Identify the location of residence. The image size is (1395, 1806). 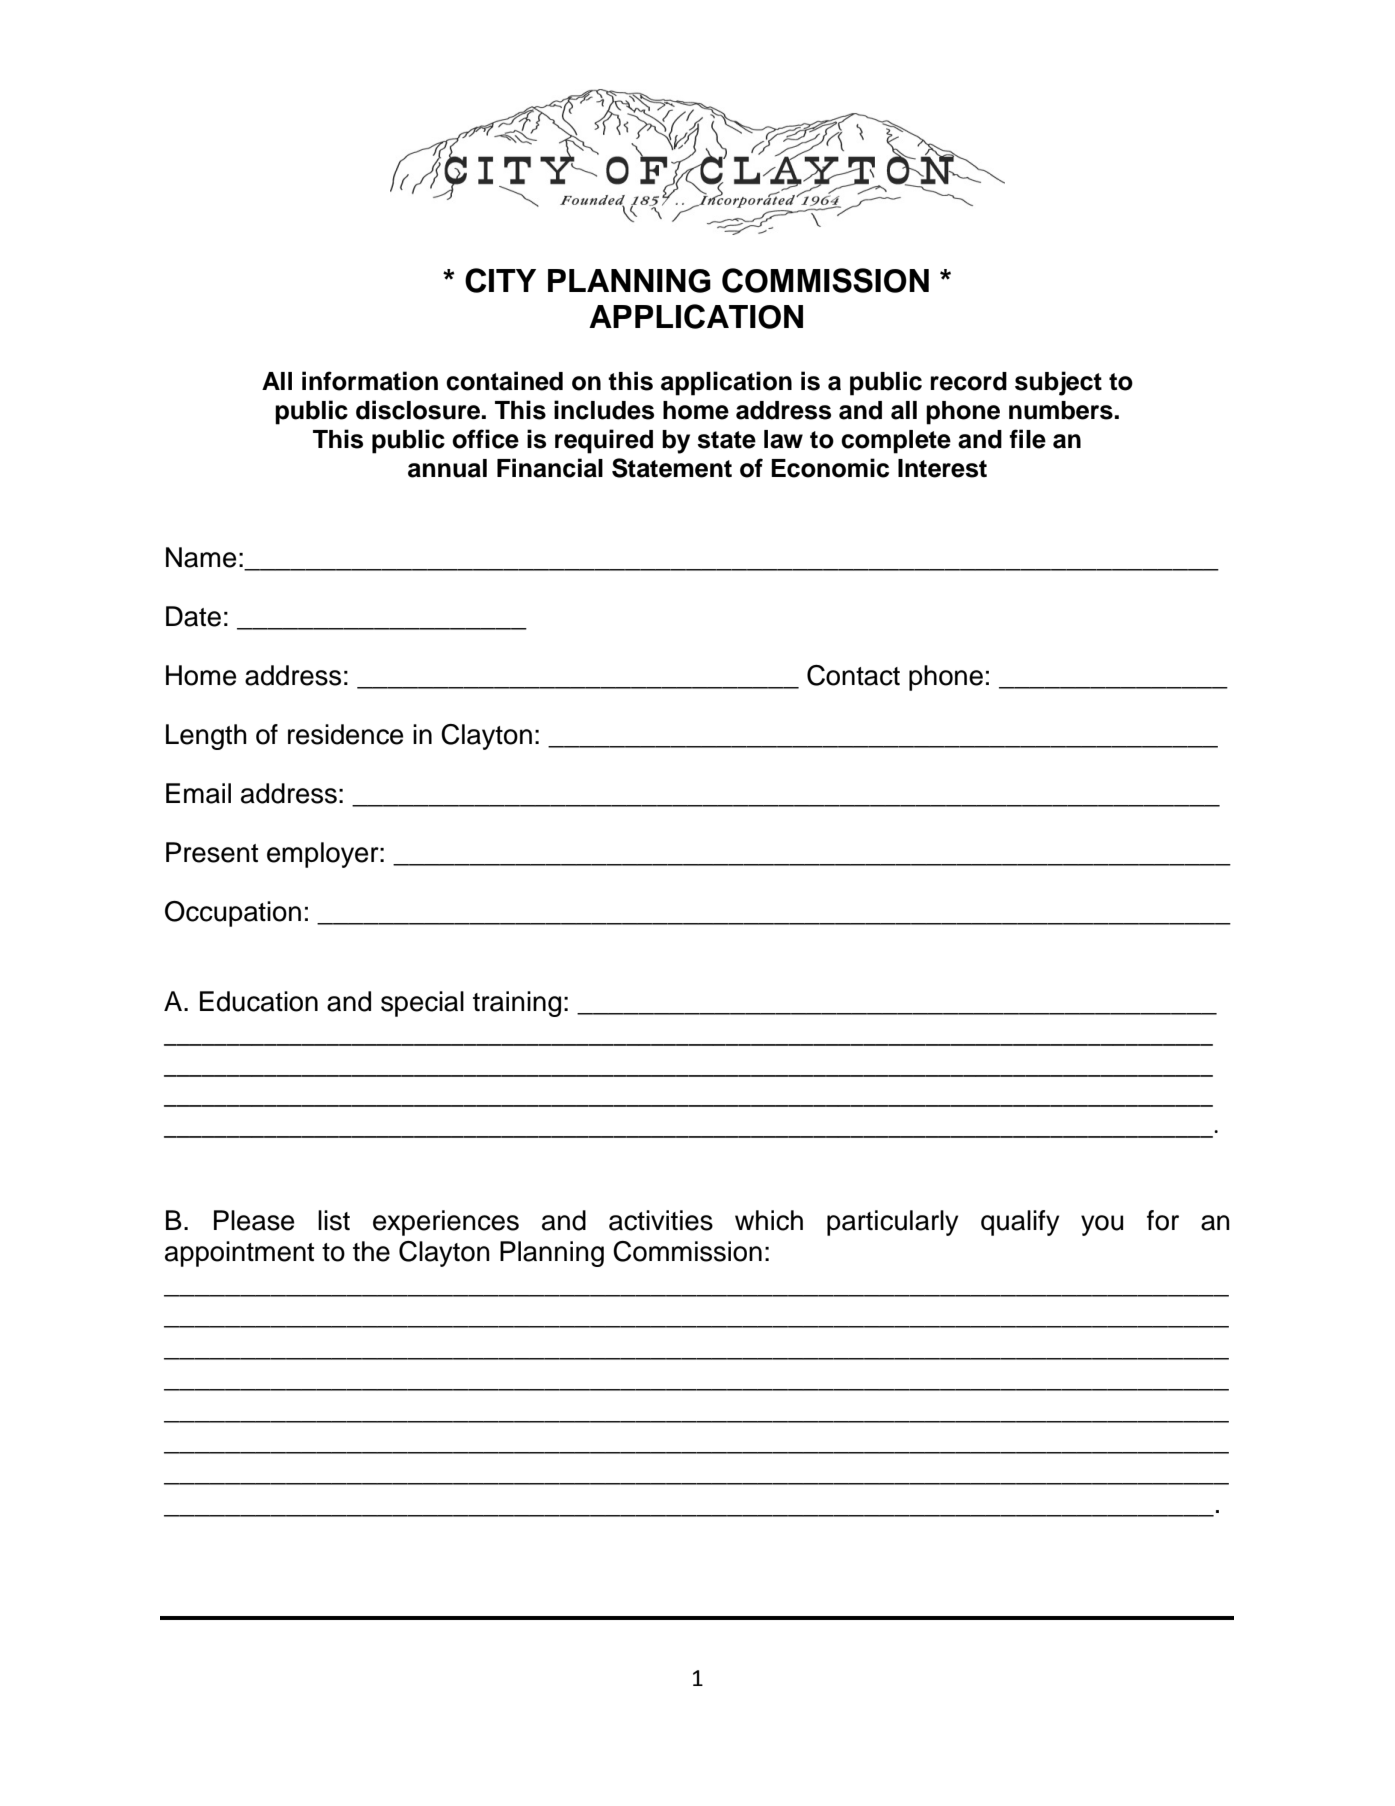
(345, 734).
